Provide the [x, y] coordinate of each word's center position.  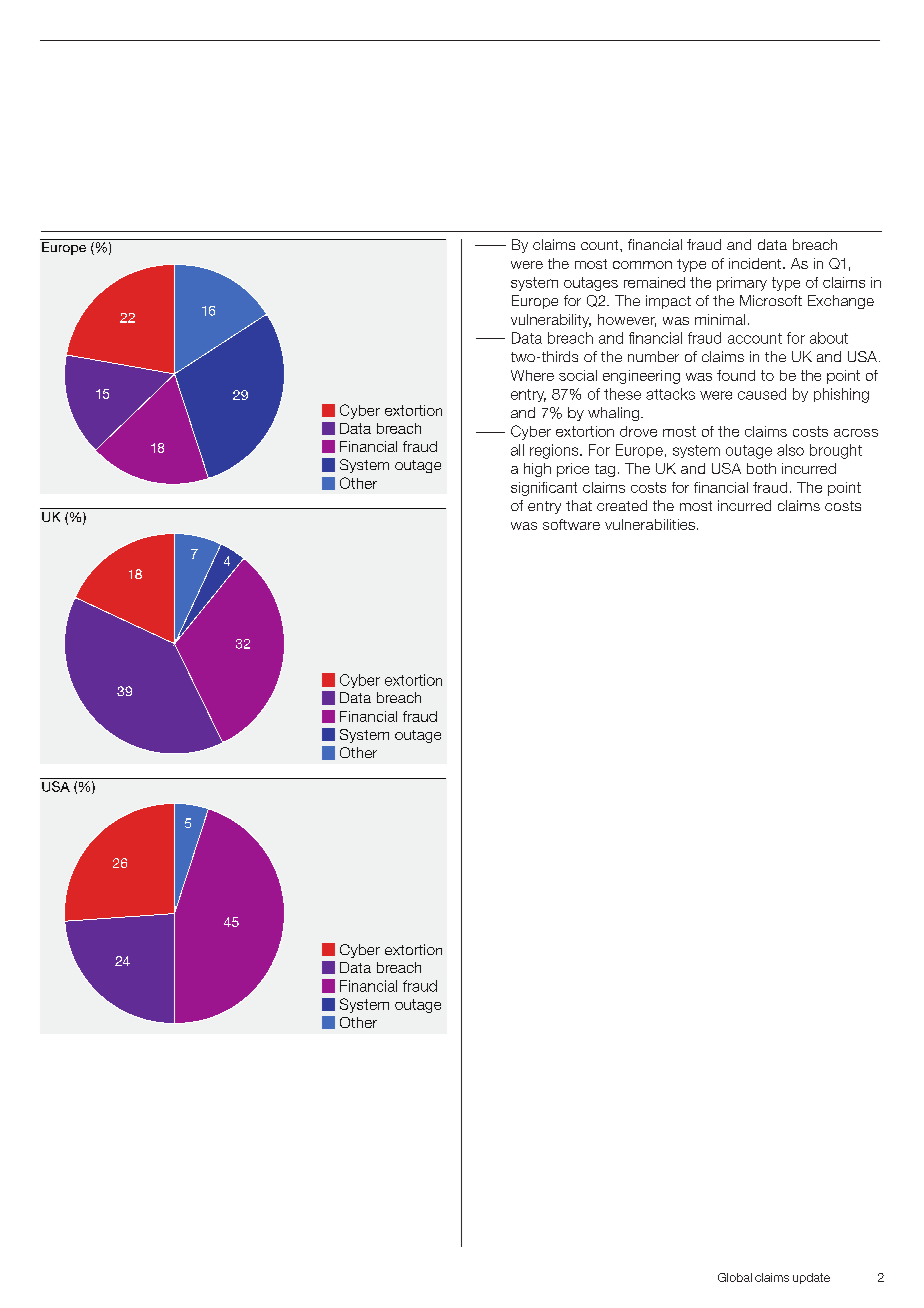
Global [735, 1277]
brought [836, 451]
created [622, 505]
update [811, 1278]
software [571, 524]
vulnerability [551, 321]
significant [544, 489]
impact [668, 302]
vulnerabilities [650, 524]
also [790, 450]
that [579, 505]
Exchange [841, 302]
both [761, 468]
